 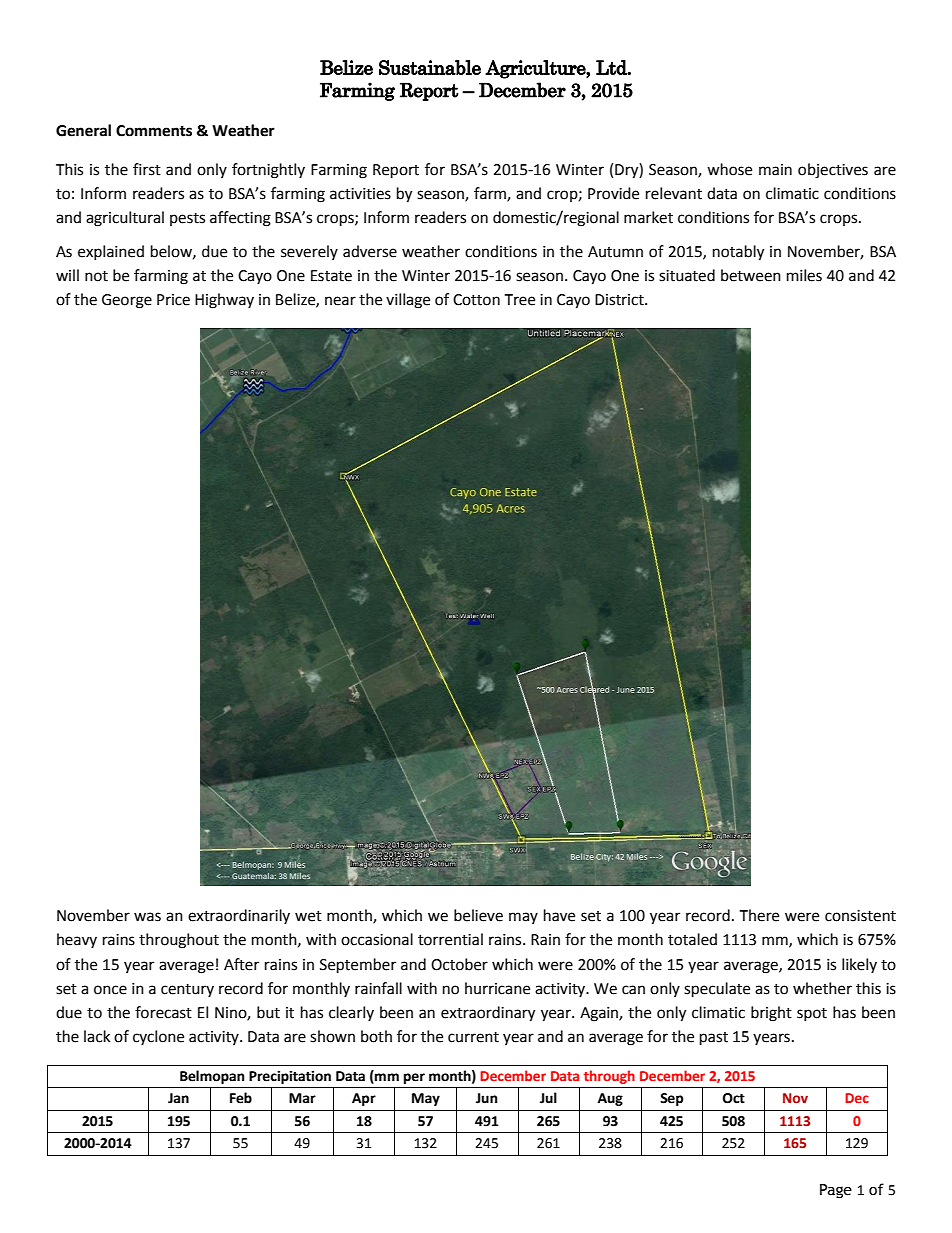 I want to click on Jan, so click(x=178, y=1098).
